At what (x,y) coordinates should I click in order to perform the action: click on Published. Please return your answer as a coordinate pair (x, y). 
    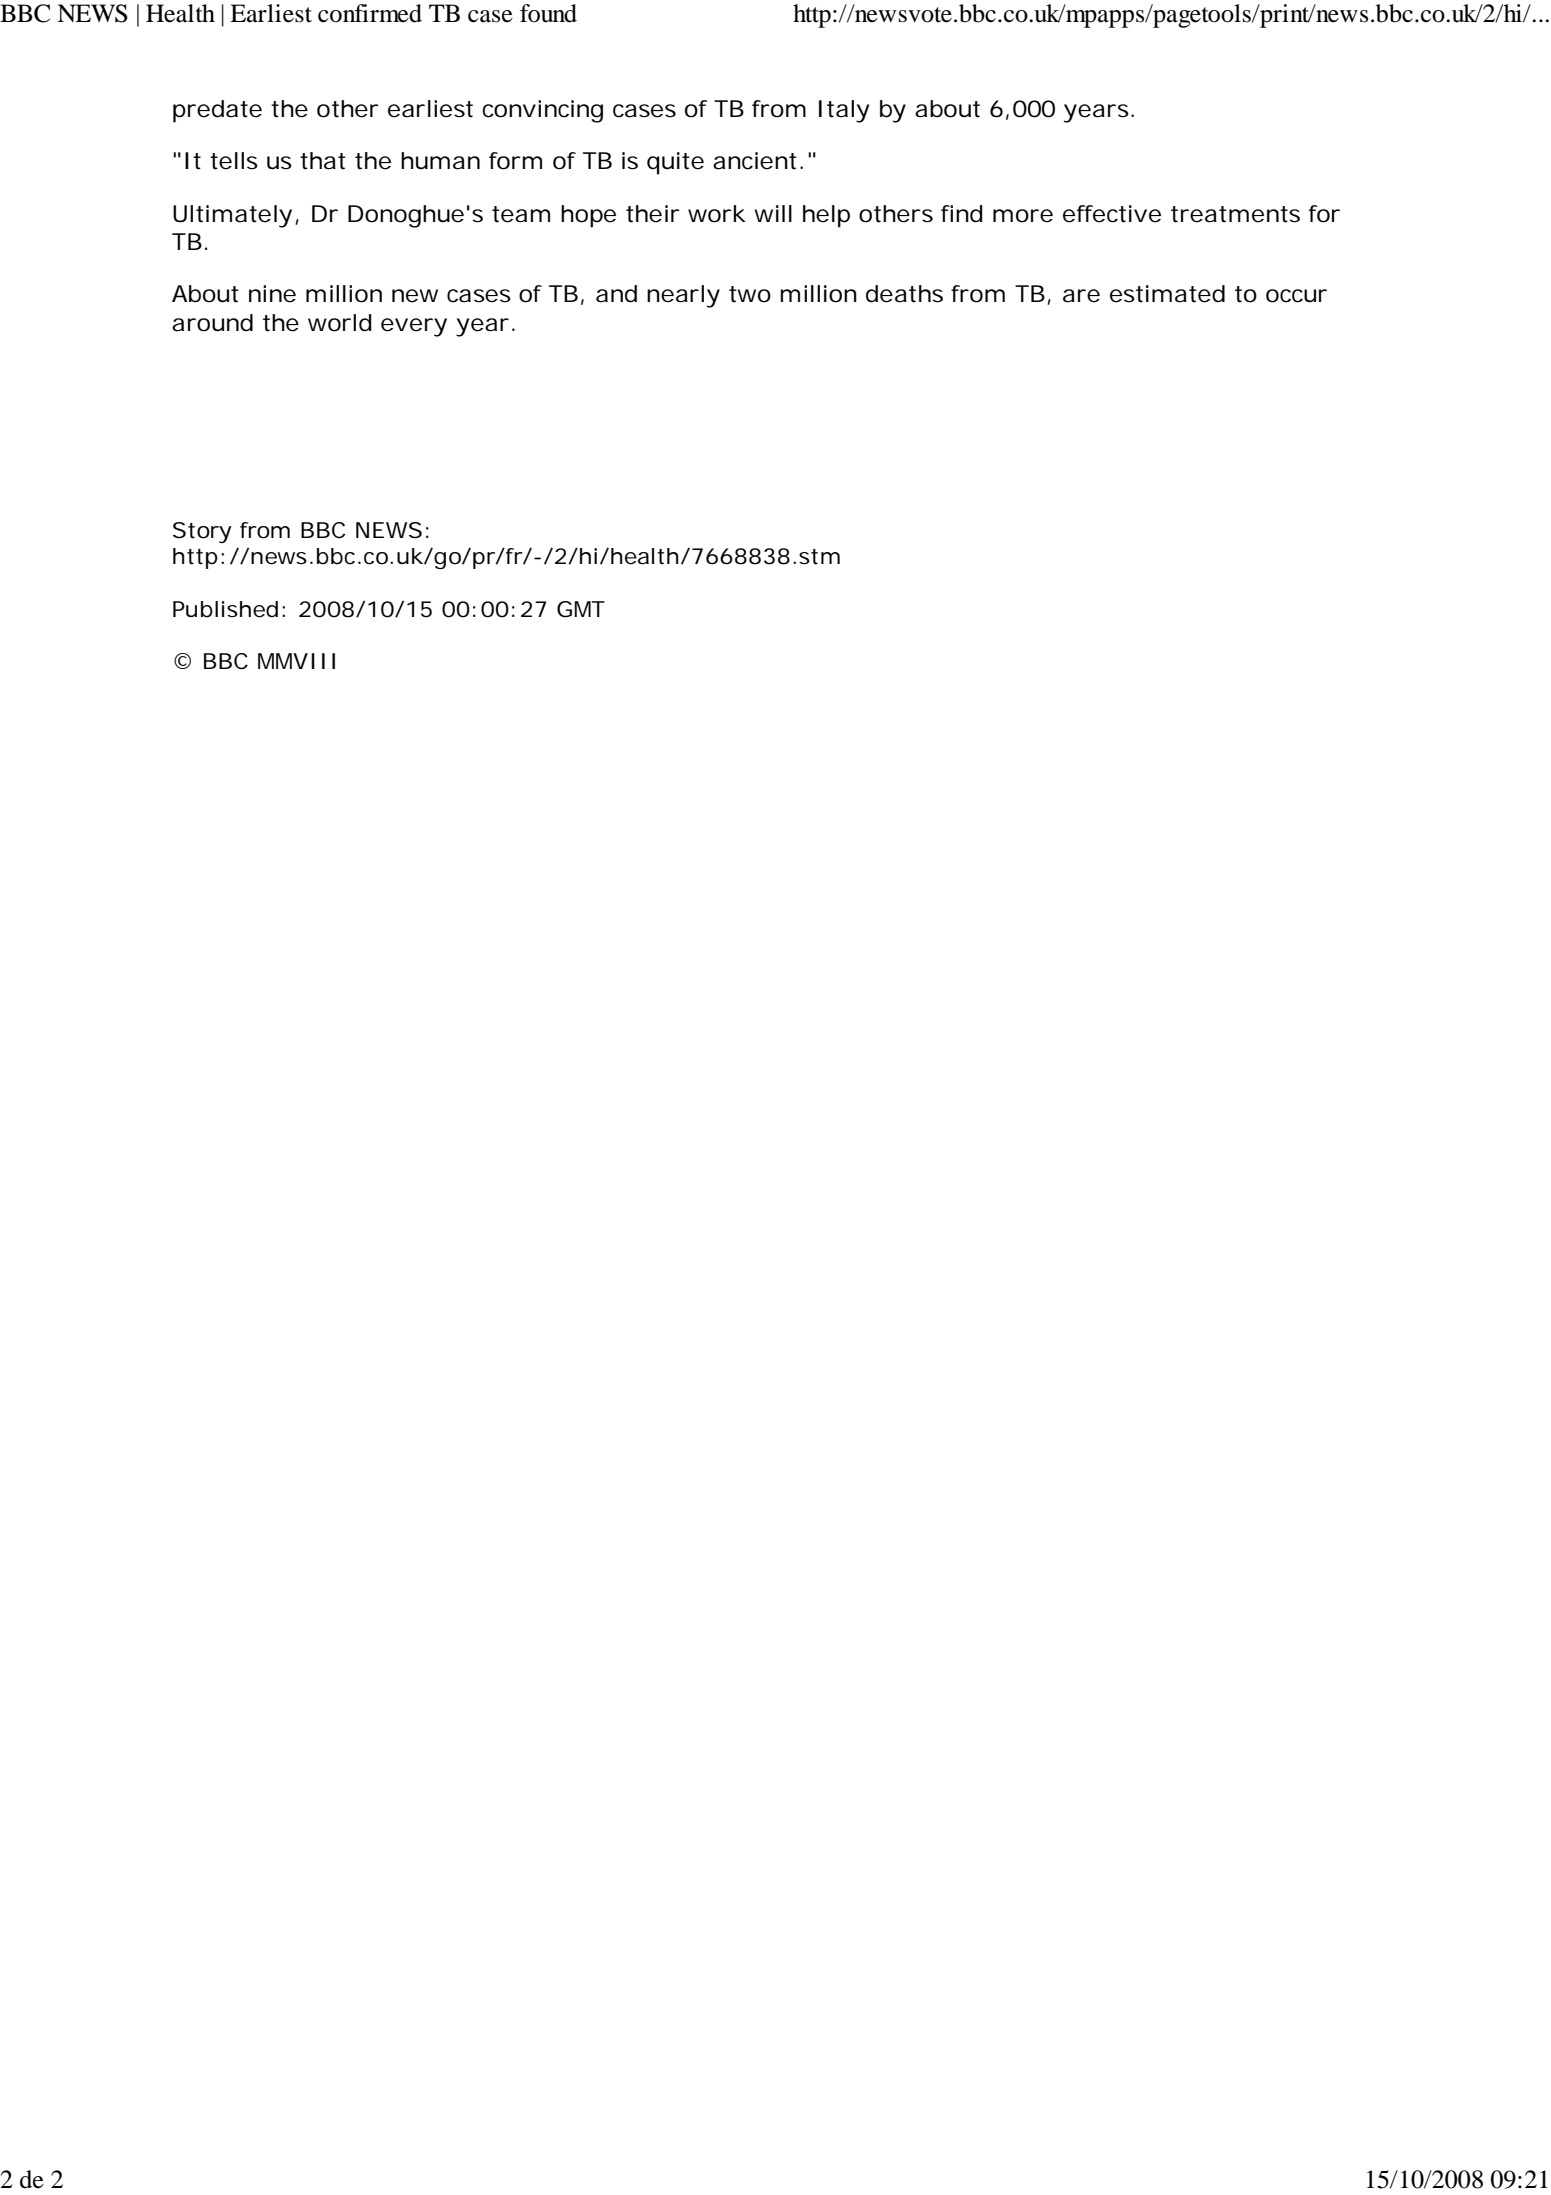
    Looking at the image, I should click on (225, 609).
